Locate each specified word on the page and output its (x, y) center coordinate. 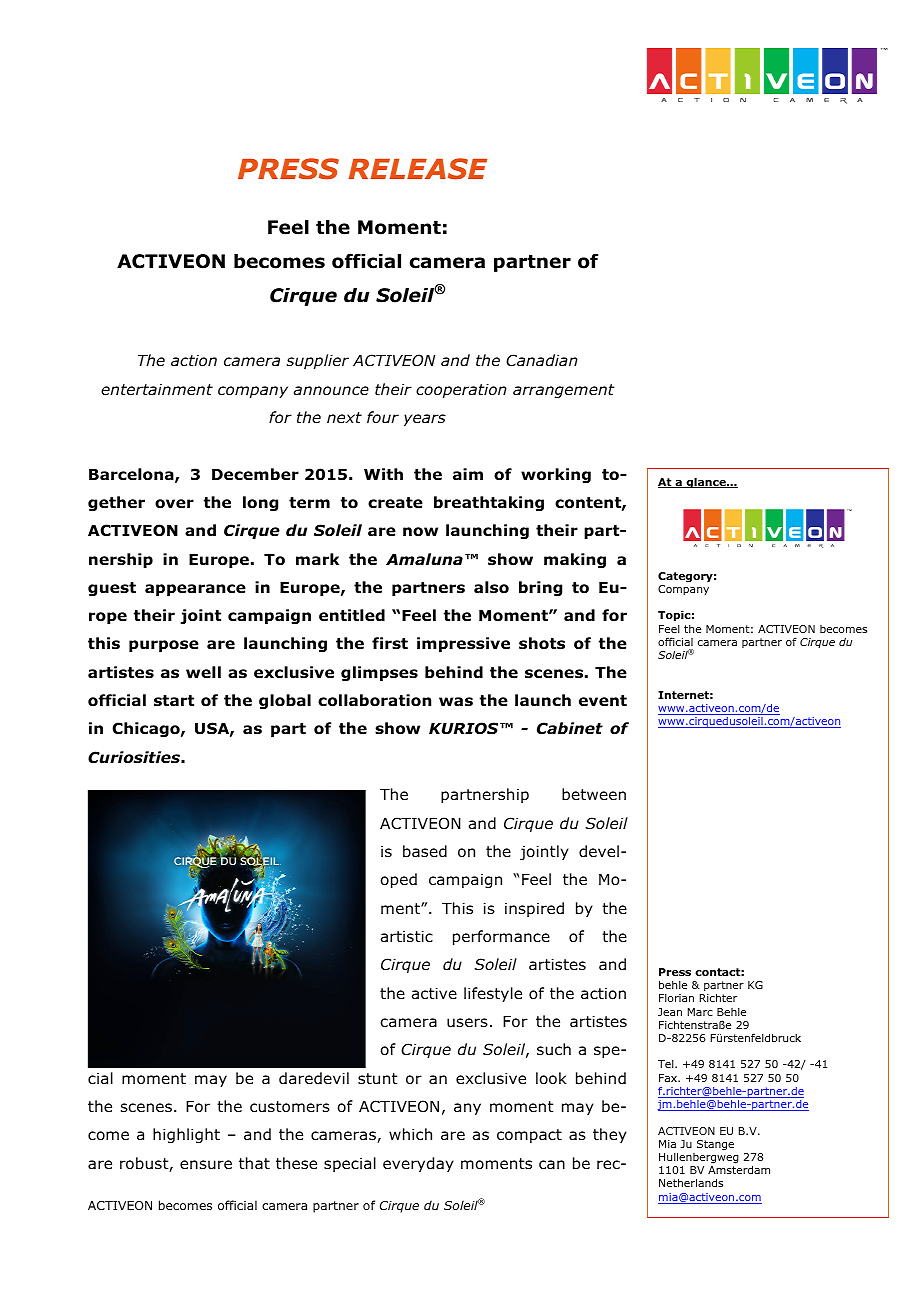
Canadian (542, 360)
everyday (418, 1164)
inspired (534, 909)
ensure (206, 1164)
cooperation (461, 391)
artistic (407, 937)
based (425, 851)
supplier (318, 361)
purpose (164, 646)
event (603, 701)
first (390, 643)
